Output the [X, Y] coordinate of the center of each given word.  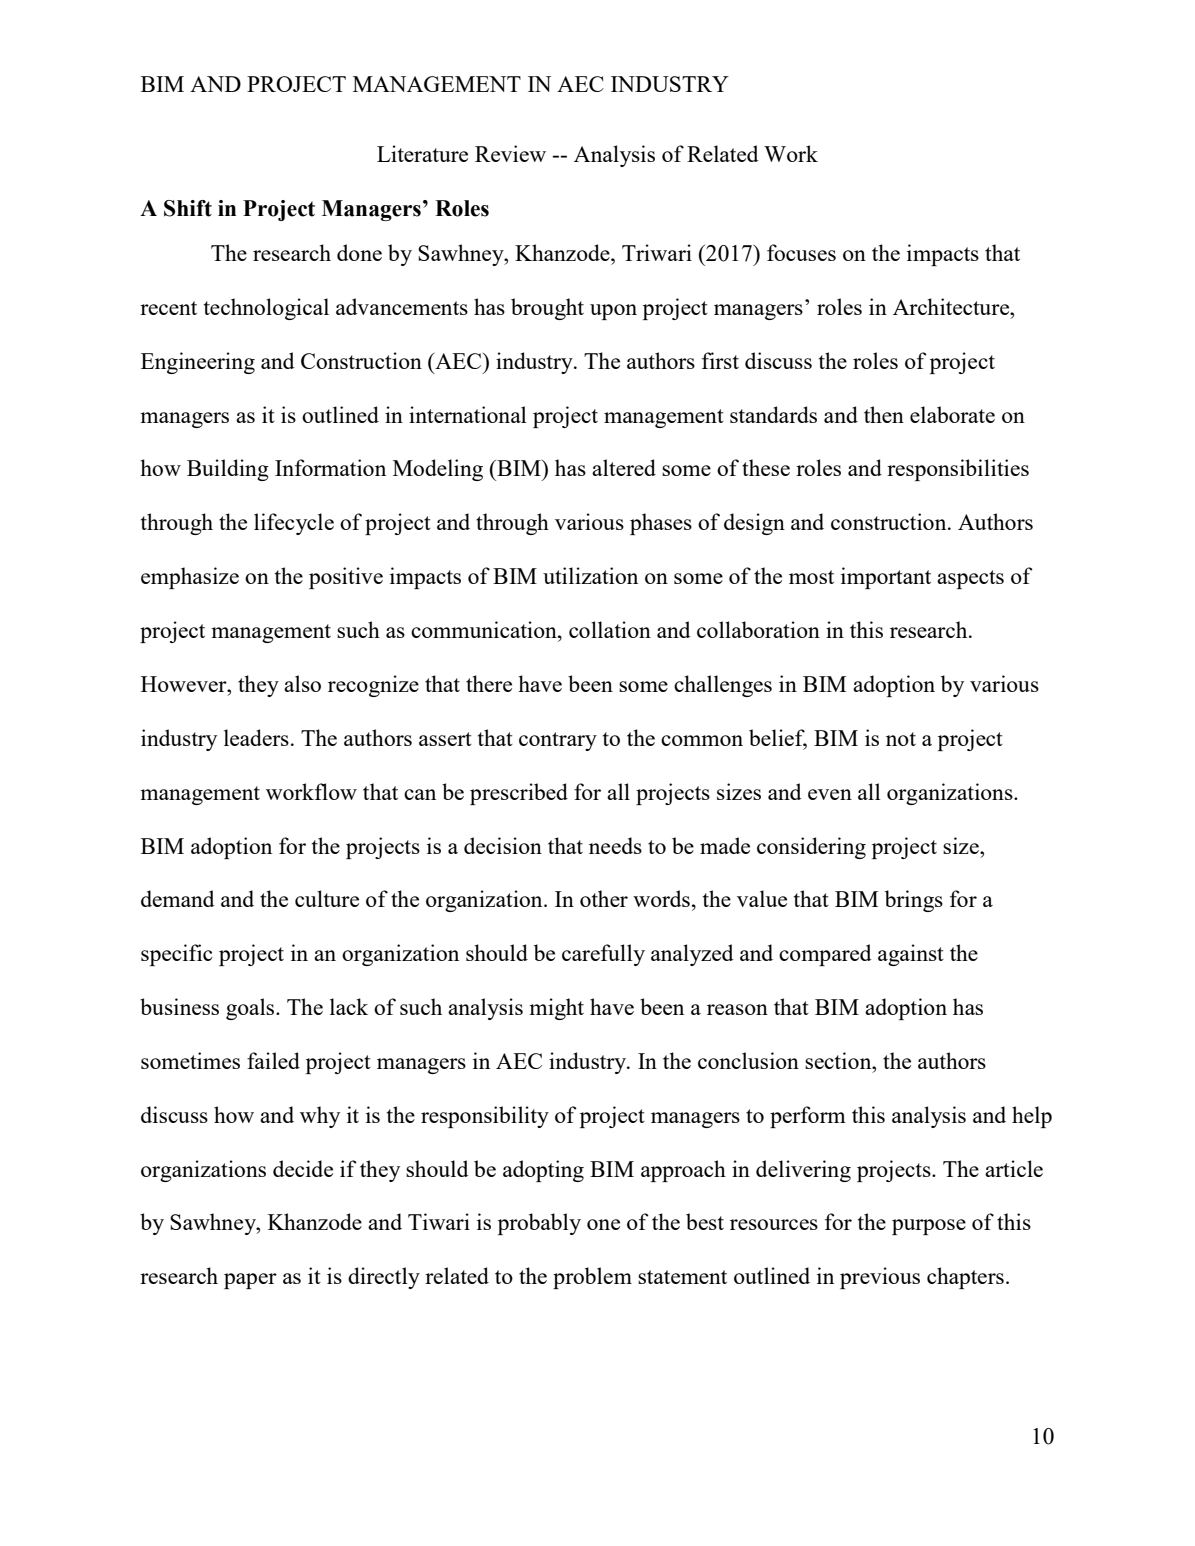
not [901, 739]
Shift [188, 208]
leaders [256, 737]
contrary [558, 741]
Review [510, 153]
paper [250, 1281]
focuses [801, 252]
